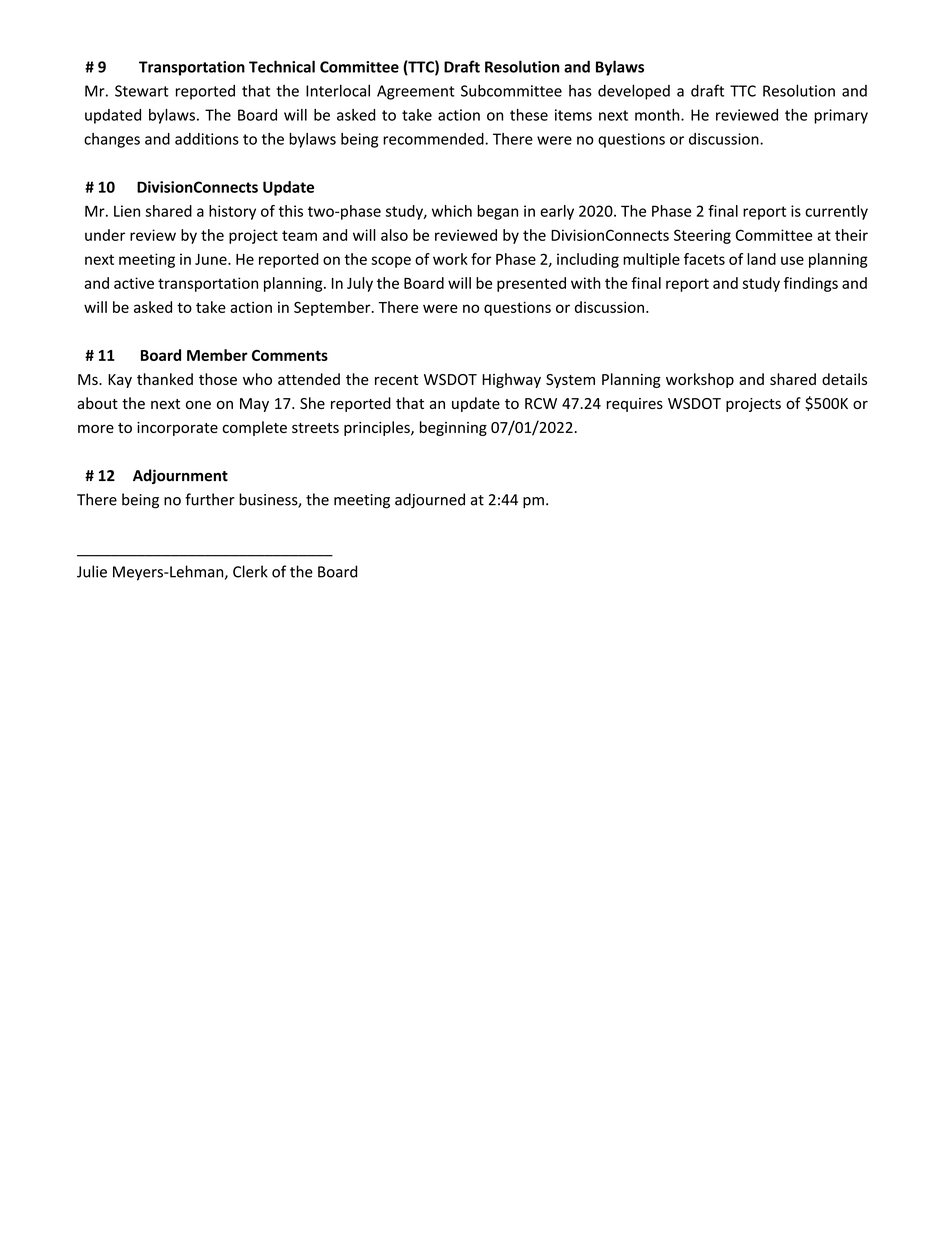  What do you see at coordinates (416, 92) in the page?
I see `Agreement` at bounding box center [416, 92].
